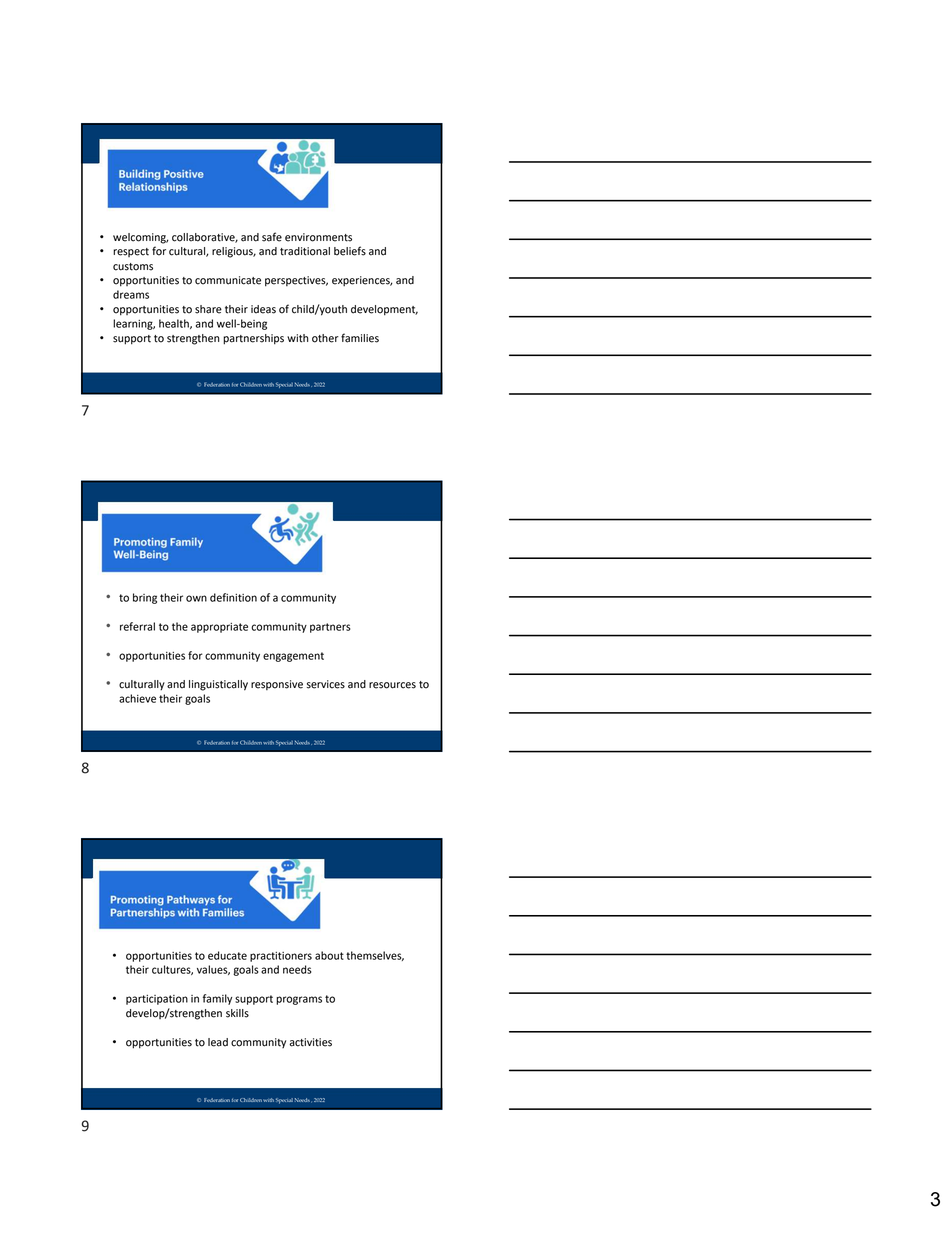  I want to click on resources, so click(392, 685).
